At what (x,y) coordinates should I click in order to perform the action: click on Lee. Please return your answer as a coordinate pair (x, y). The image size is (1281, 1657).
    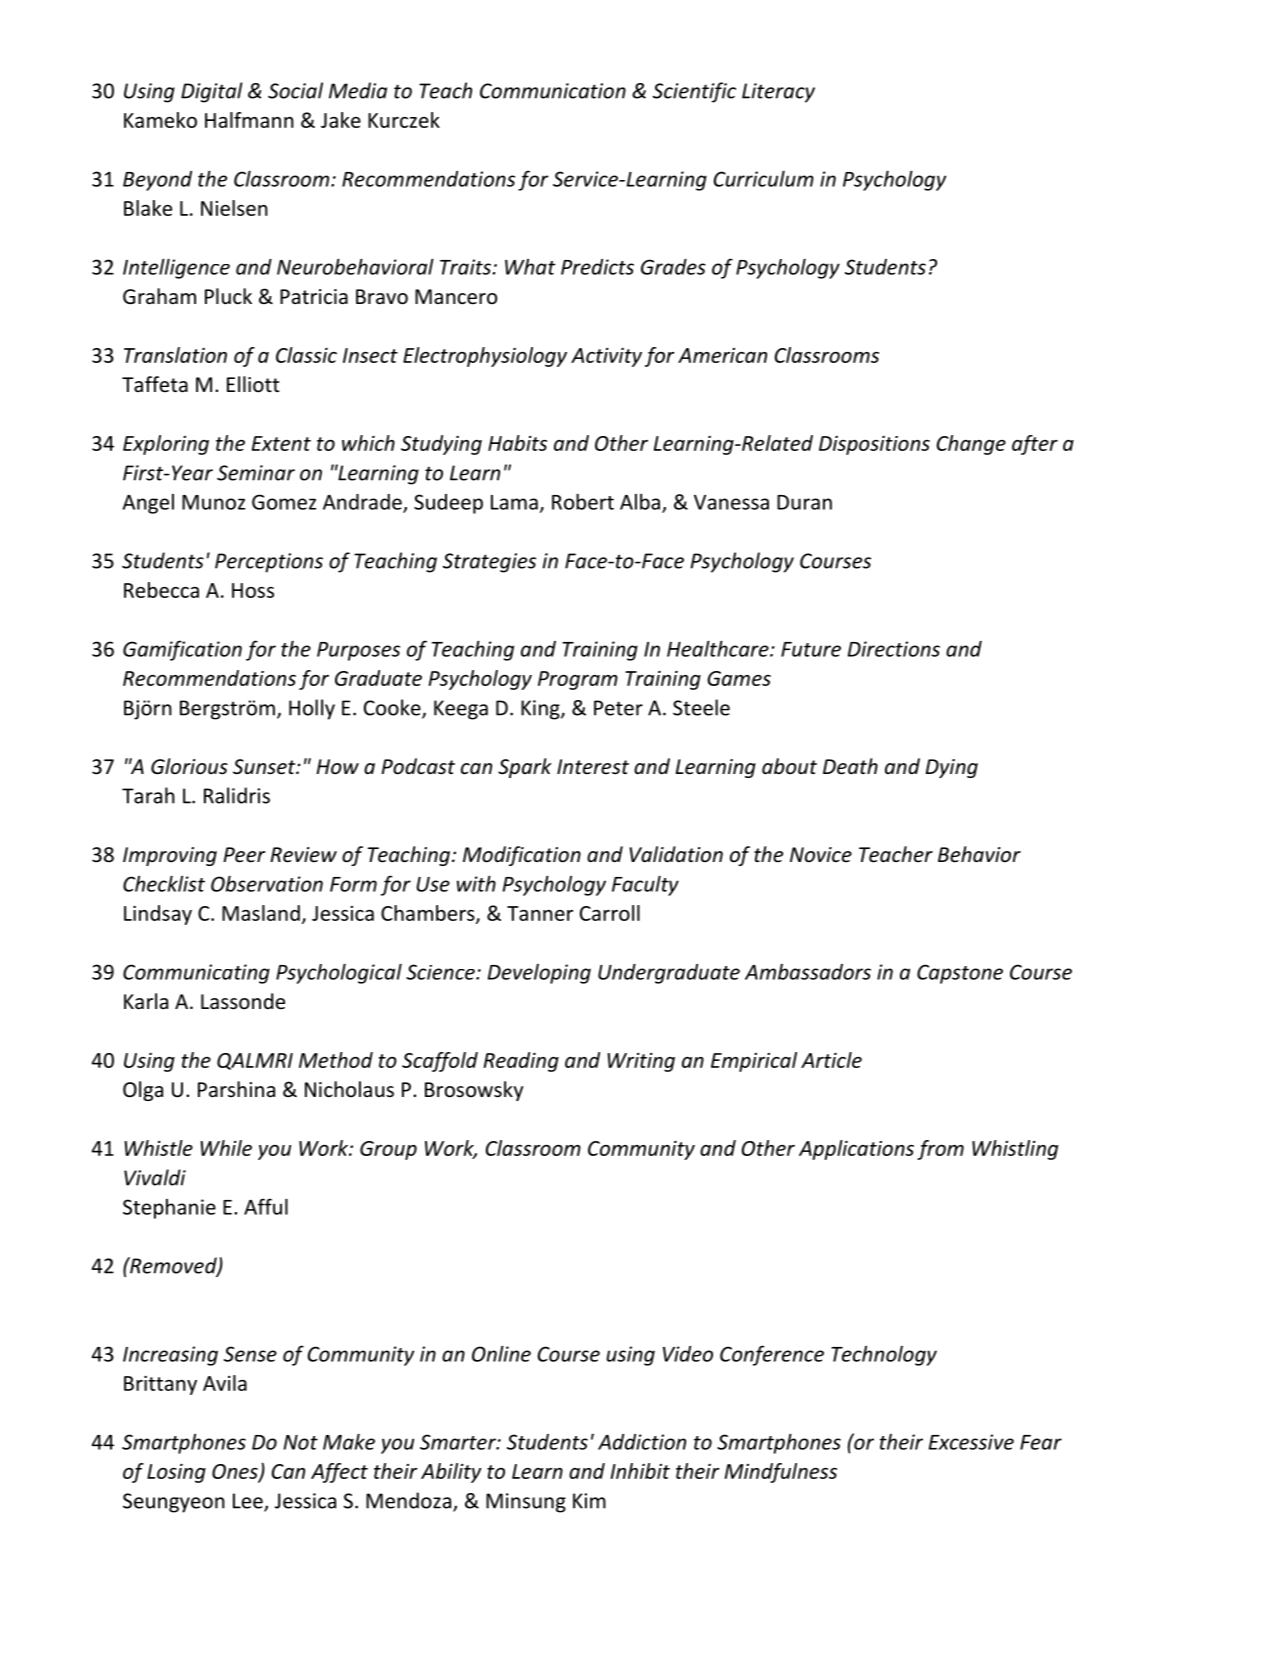
    Looking at the image, I should click on (249, 1502).
